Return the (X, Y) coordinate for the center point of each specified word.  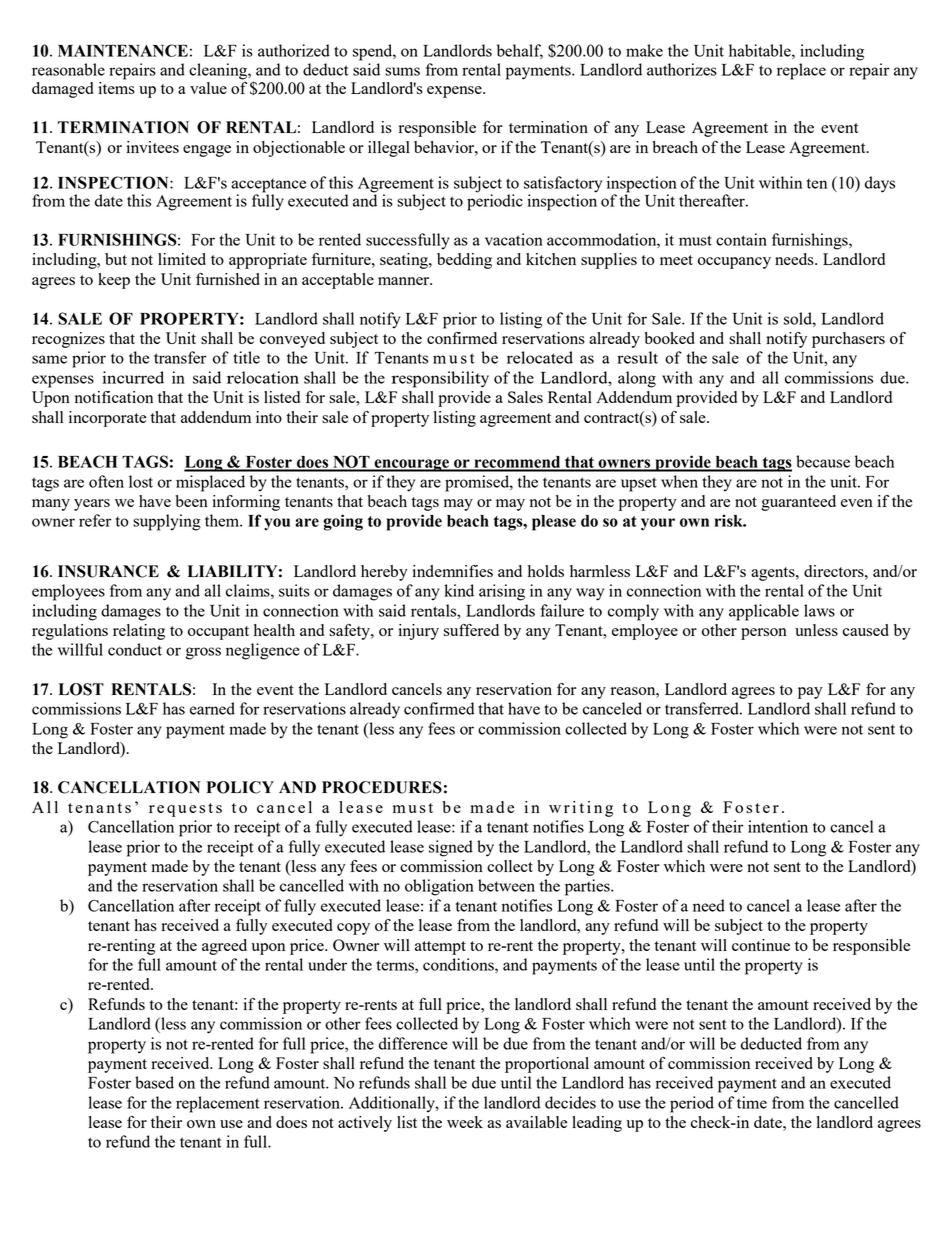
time (752, 1102)
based (154, 1082)
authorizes (682, 69)
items (117, 88)
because (823, 461)
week (465, 1122)
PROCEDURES (382, 787)
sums (402, 71)
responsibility (440, 379)
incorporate (107, 419)
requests (185, 810)
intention (778, 826)
